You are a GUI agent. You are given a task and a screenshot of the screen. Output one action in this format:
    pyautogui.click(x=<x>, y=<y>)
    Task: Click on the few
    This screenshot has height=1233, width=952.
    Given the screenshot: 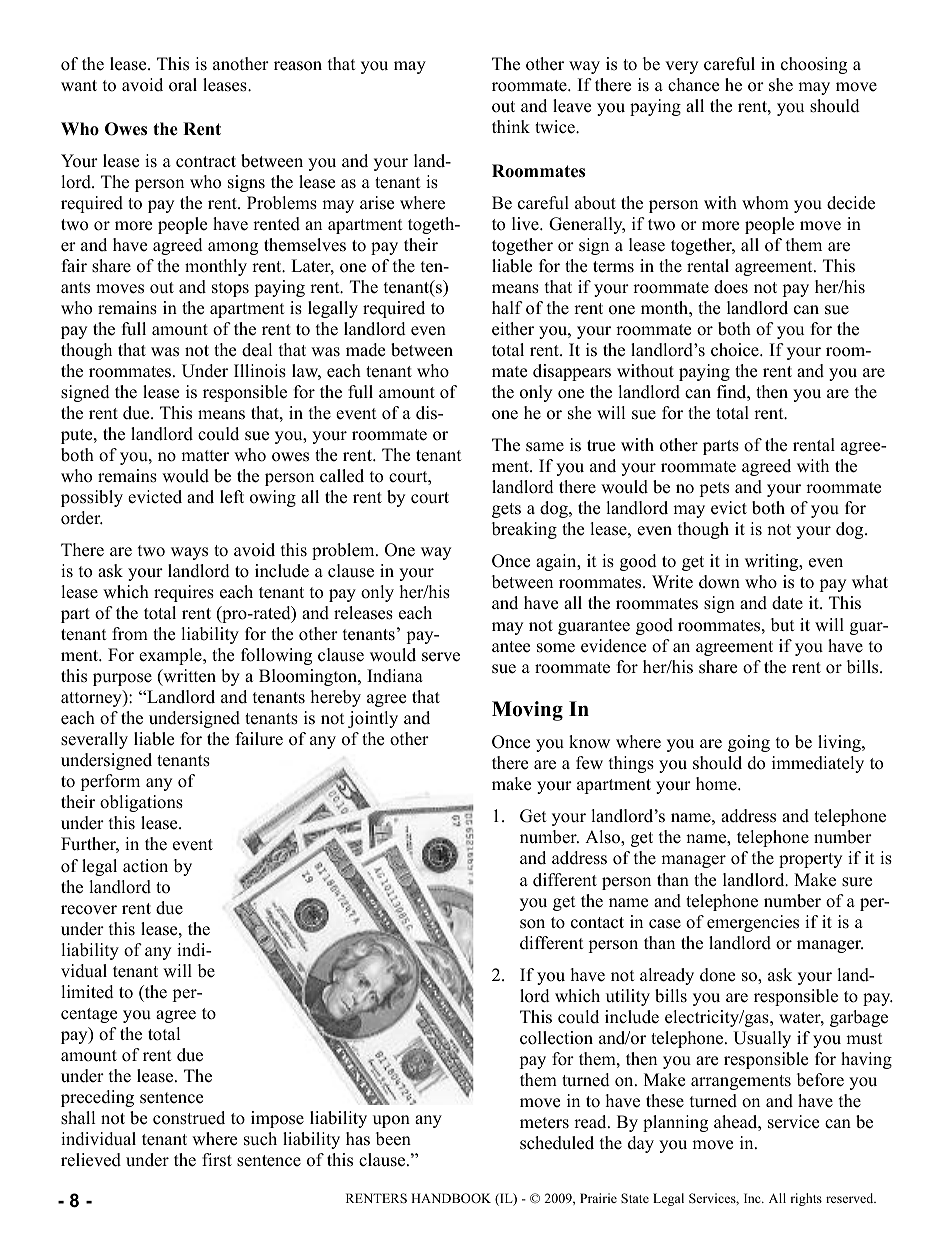 What is the action you would take?
    pyautogui.click(x=589, y=763)
